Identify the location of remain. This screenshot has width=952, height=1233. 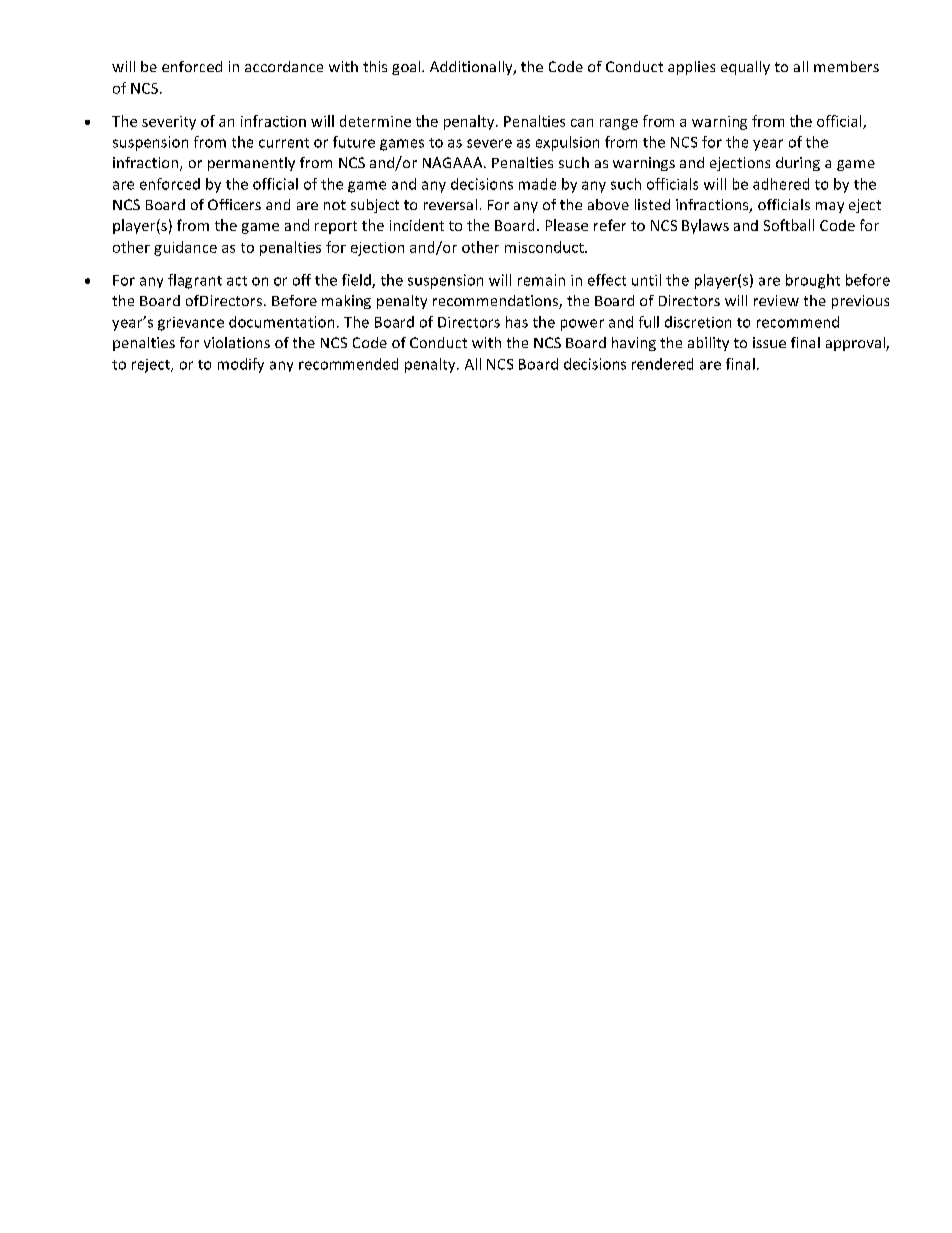
(541, 280).
